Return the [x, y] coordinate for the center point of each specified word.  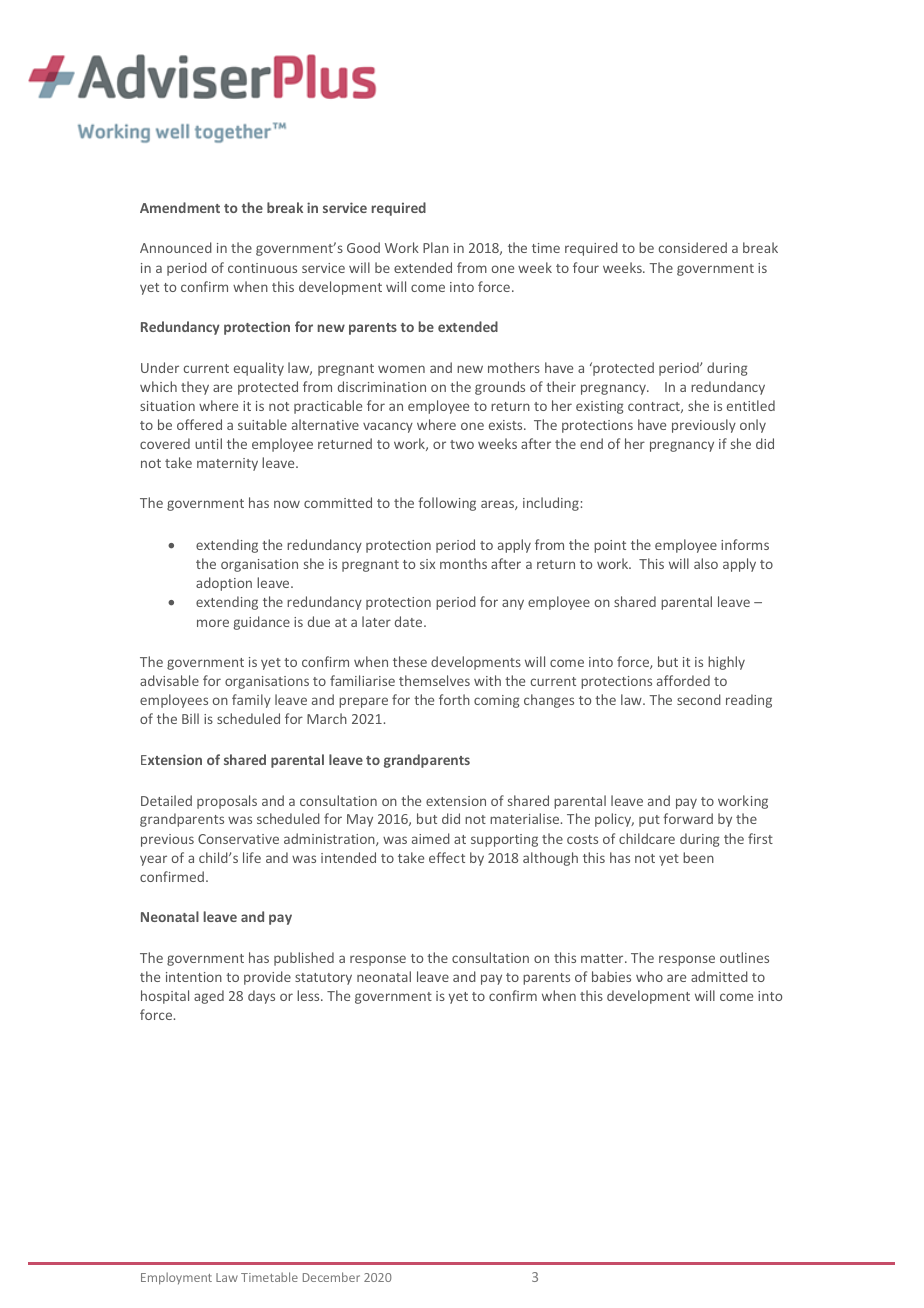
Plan [436, 247]
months [463, 563]
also [706, 563]
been [698, 857]
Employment [176, 1278]
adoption [224, 584]
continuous [262, 268]
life [252, 857]
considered [693, 247]
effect [447, 857]
